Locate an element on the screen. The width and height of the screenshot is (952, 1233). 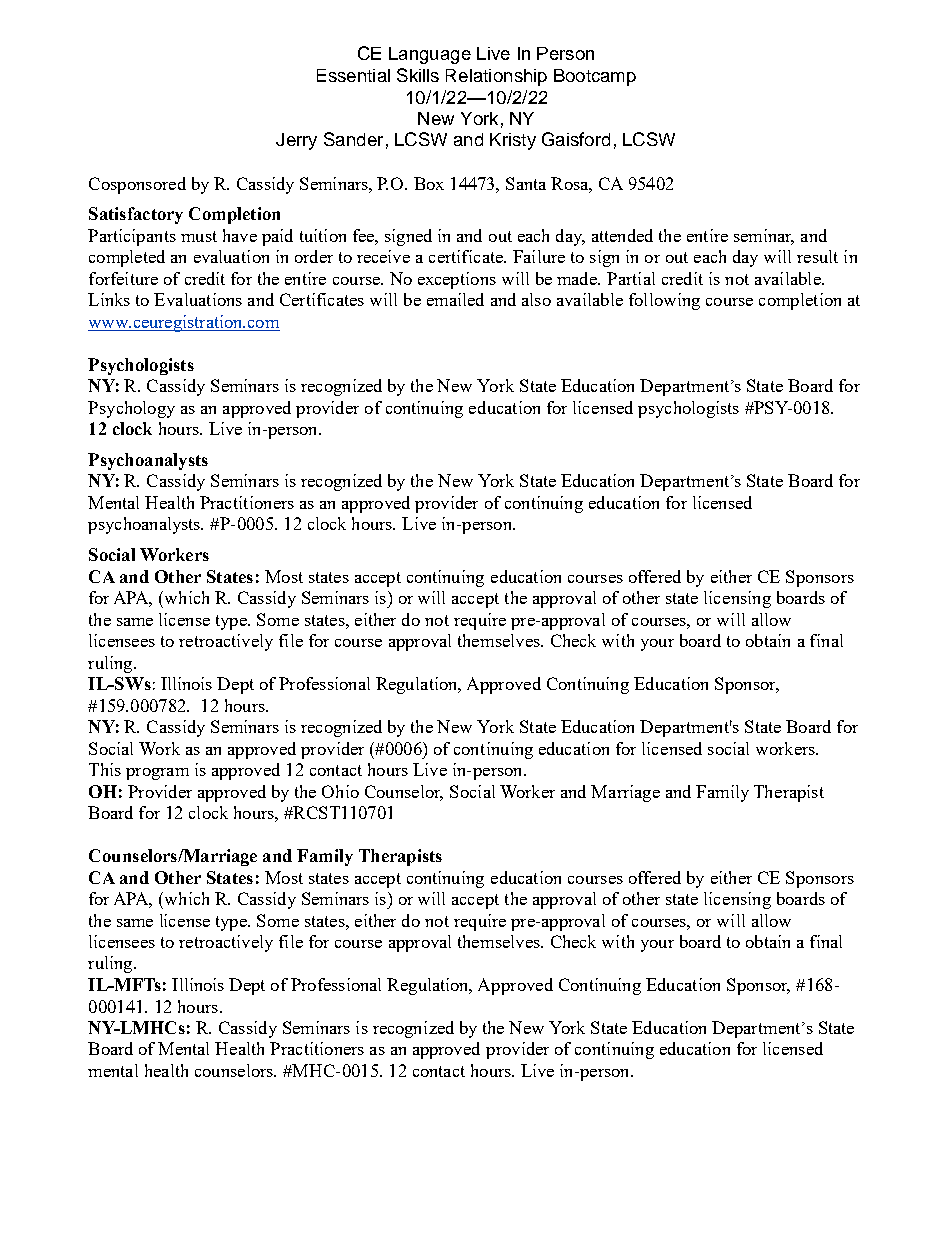
Partial is located at coordinates (631, 278).
